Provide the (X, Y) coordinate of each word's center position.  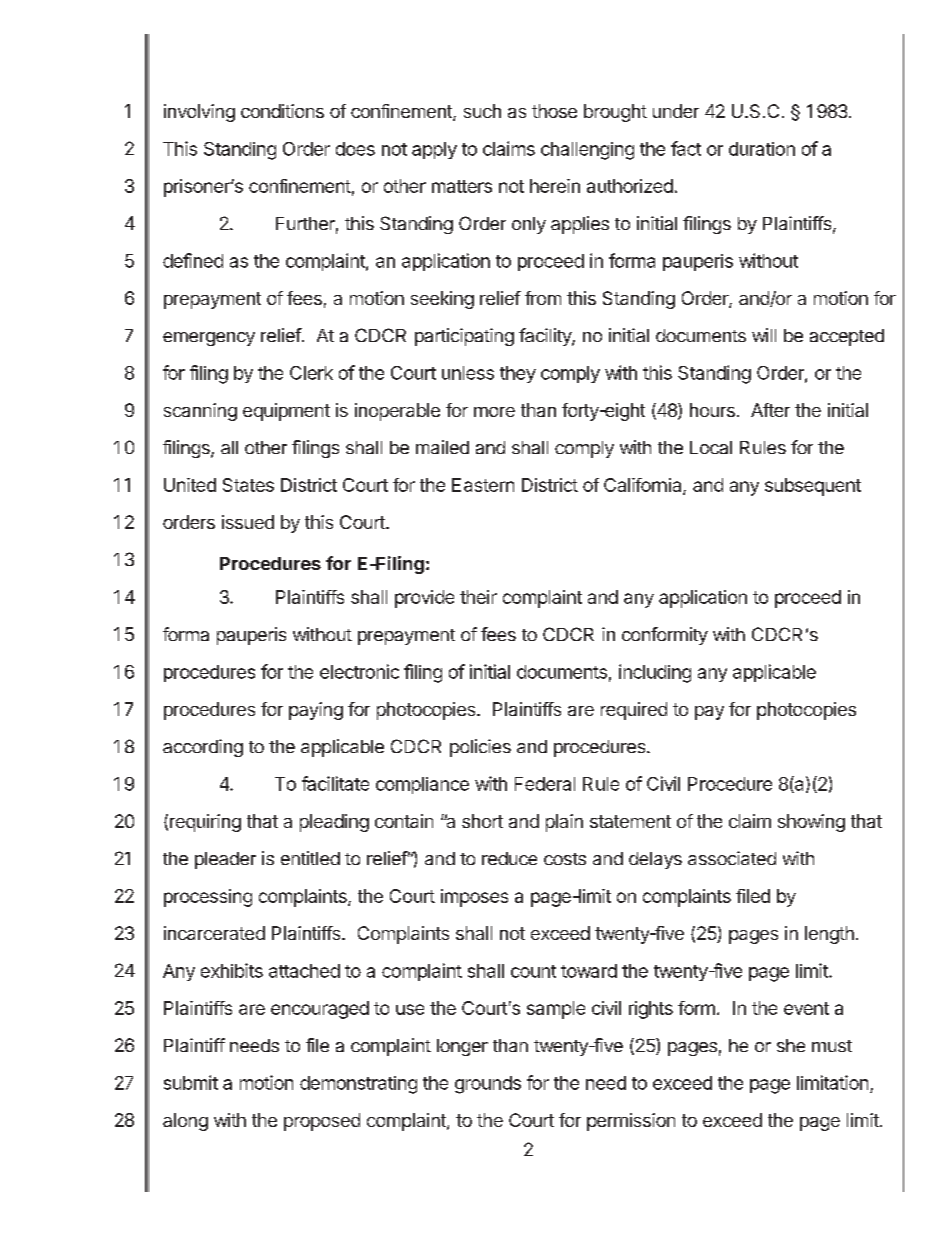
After (770, 410)
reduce (509, 858)
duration (762, 149)
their (478, 597)
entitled (310, 858)
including (655, 673)
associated (732, 858)
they (518, 374)
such (482, 111)
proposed (322, 1122)
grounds (488, 1085)
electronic (359, 671)
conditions (282, 111)
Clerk (311, 373)
